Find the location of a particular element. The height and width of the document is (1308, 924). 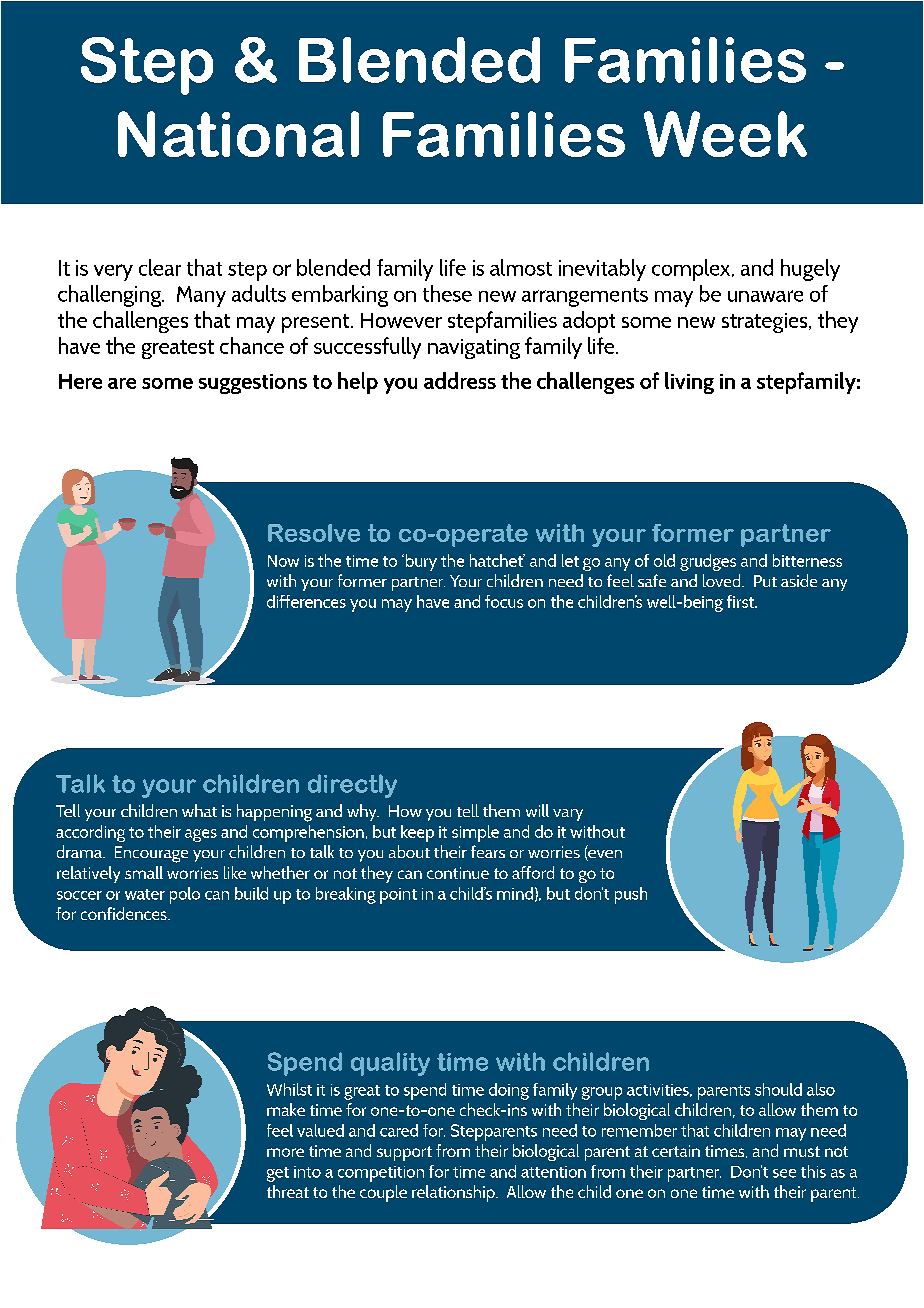

address is located at coordinates (460, 380).
